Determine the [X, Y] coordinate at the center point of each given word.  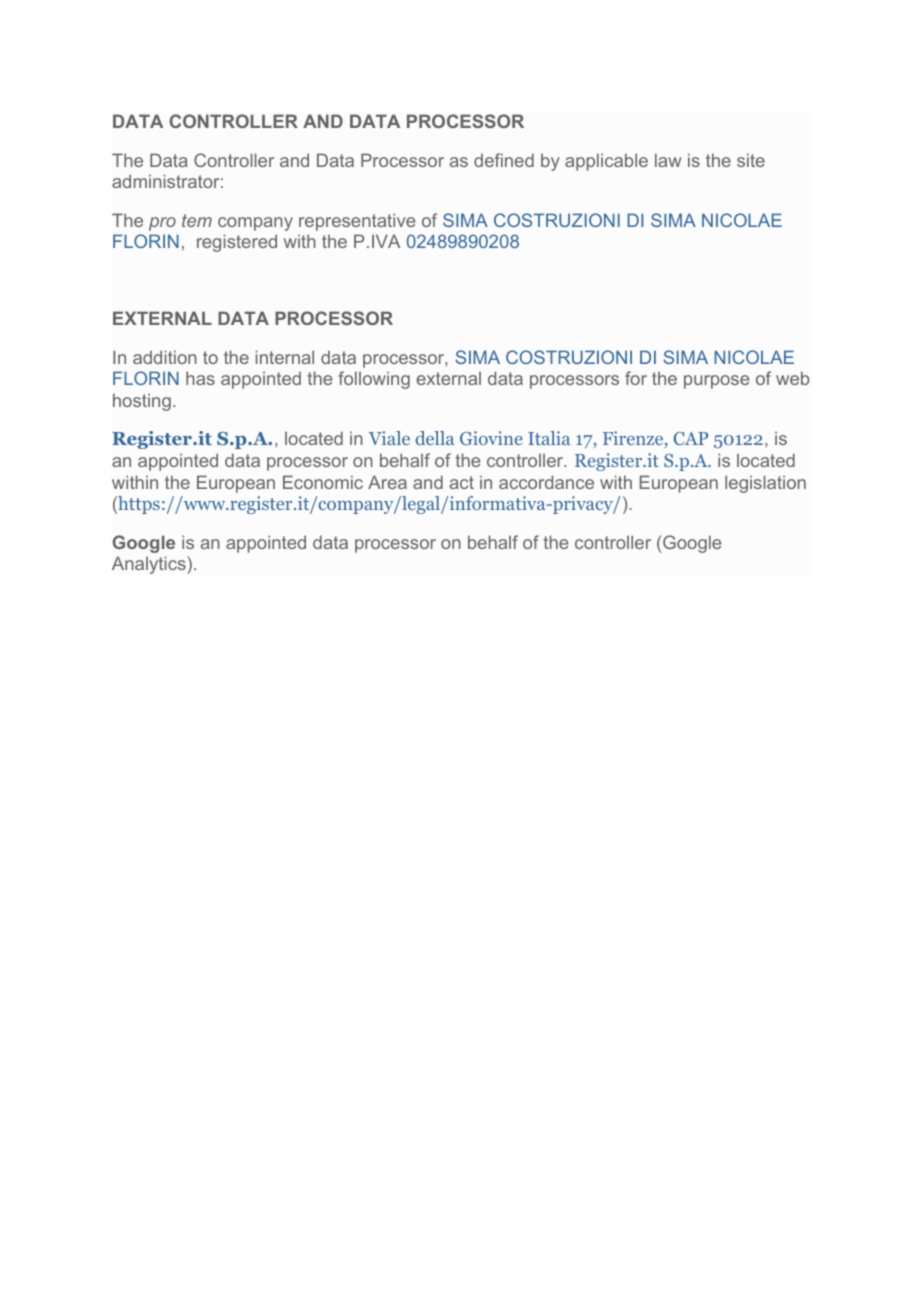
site [751, 160]
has [200, 378]
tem [197, 220]
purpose [716, 382]
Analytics [150, 565]
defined [504, 160]
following [374, 380]
